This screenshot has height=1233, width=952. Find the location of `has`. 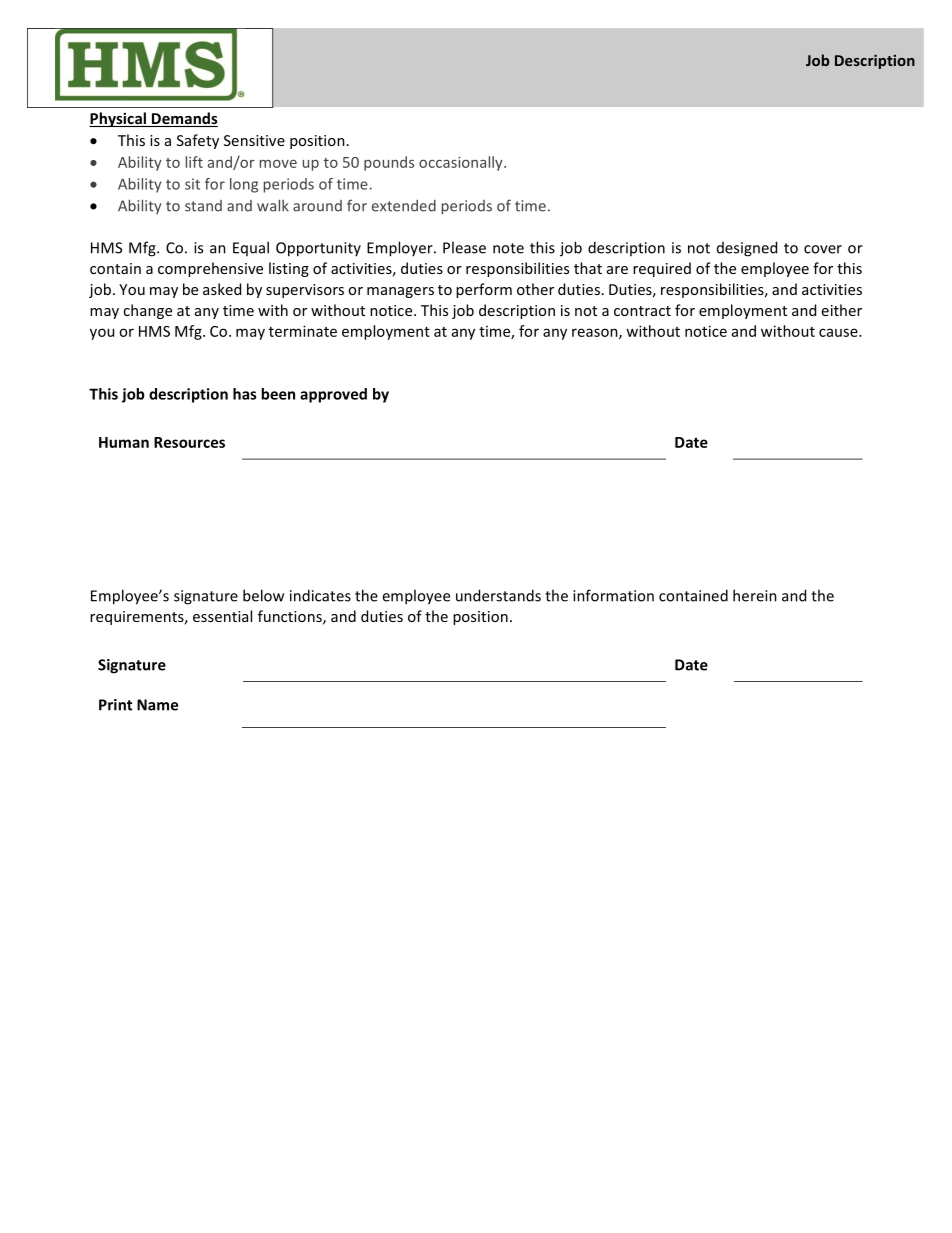

has is located at coordinates (244, 394).
